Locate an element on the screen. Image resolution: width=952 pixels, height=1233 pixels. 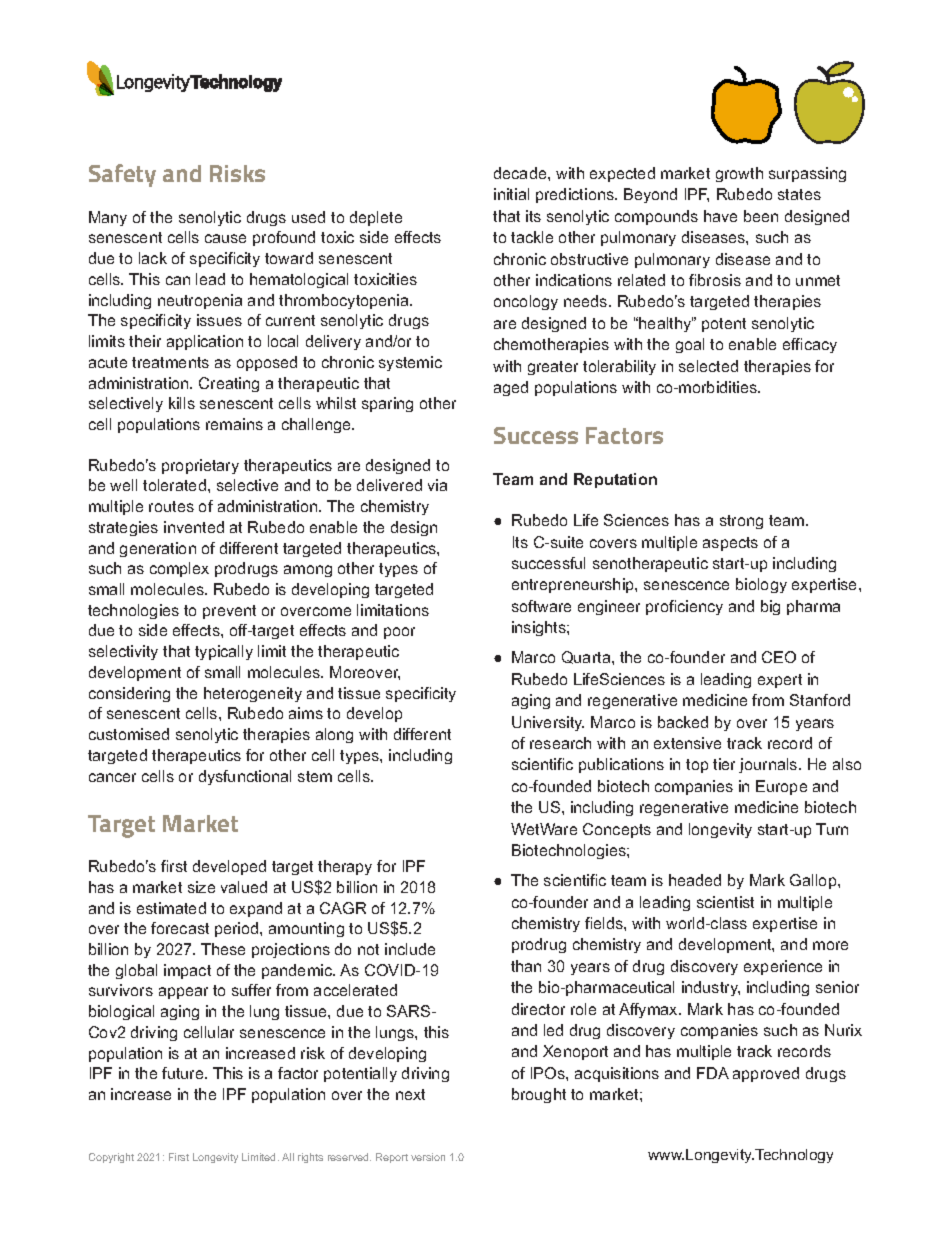
initial is located at coordinates (511, 194).
